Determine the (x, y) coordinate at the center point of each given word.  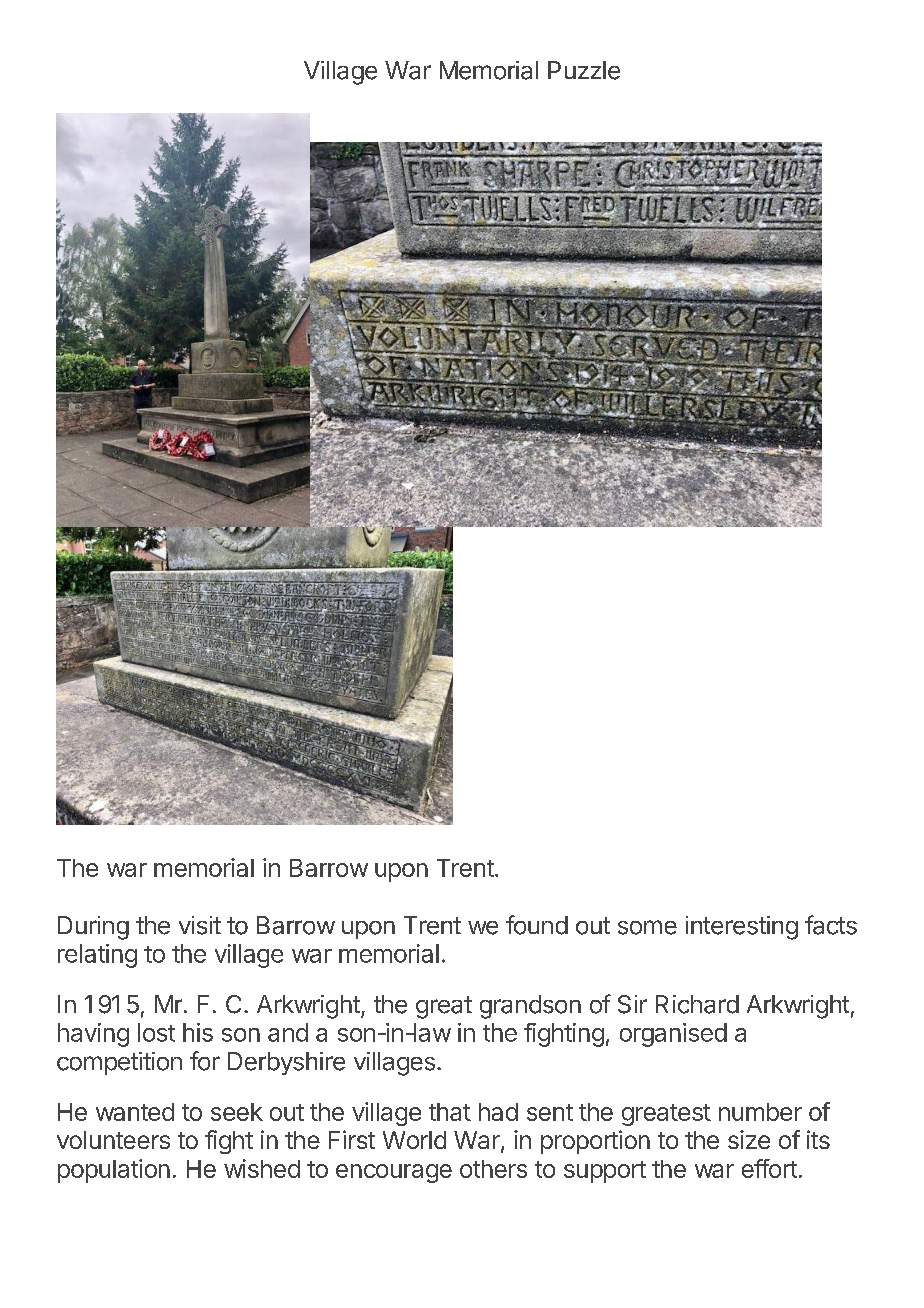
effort (769, 1168)
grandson (530, 1007)
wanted (135, 1112)
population (114, 1171)
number (760, 1112)
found (537, 925)
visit (200, 925)
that (450, 1112)
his (198, 1032)
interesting (742, 928)
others (493, 1169)
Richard (697, 1004)
